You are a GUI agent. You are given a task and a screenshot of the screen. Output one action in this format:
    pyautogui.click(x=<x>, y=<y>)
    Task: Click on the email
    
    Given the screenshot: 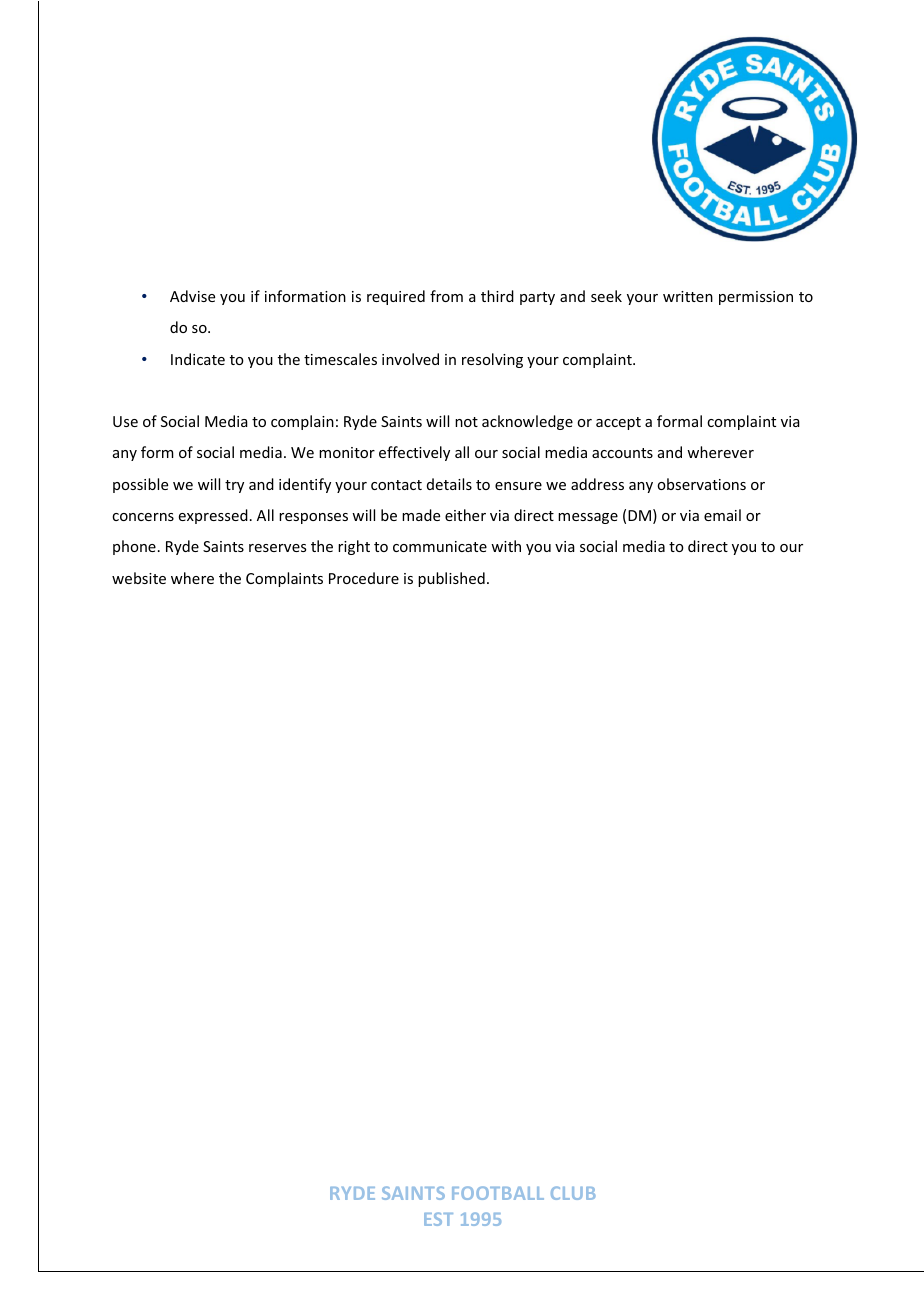 What is the action you would take?
    pyautogui.click(x=722, y=515)
